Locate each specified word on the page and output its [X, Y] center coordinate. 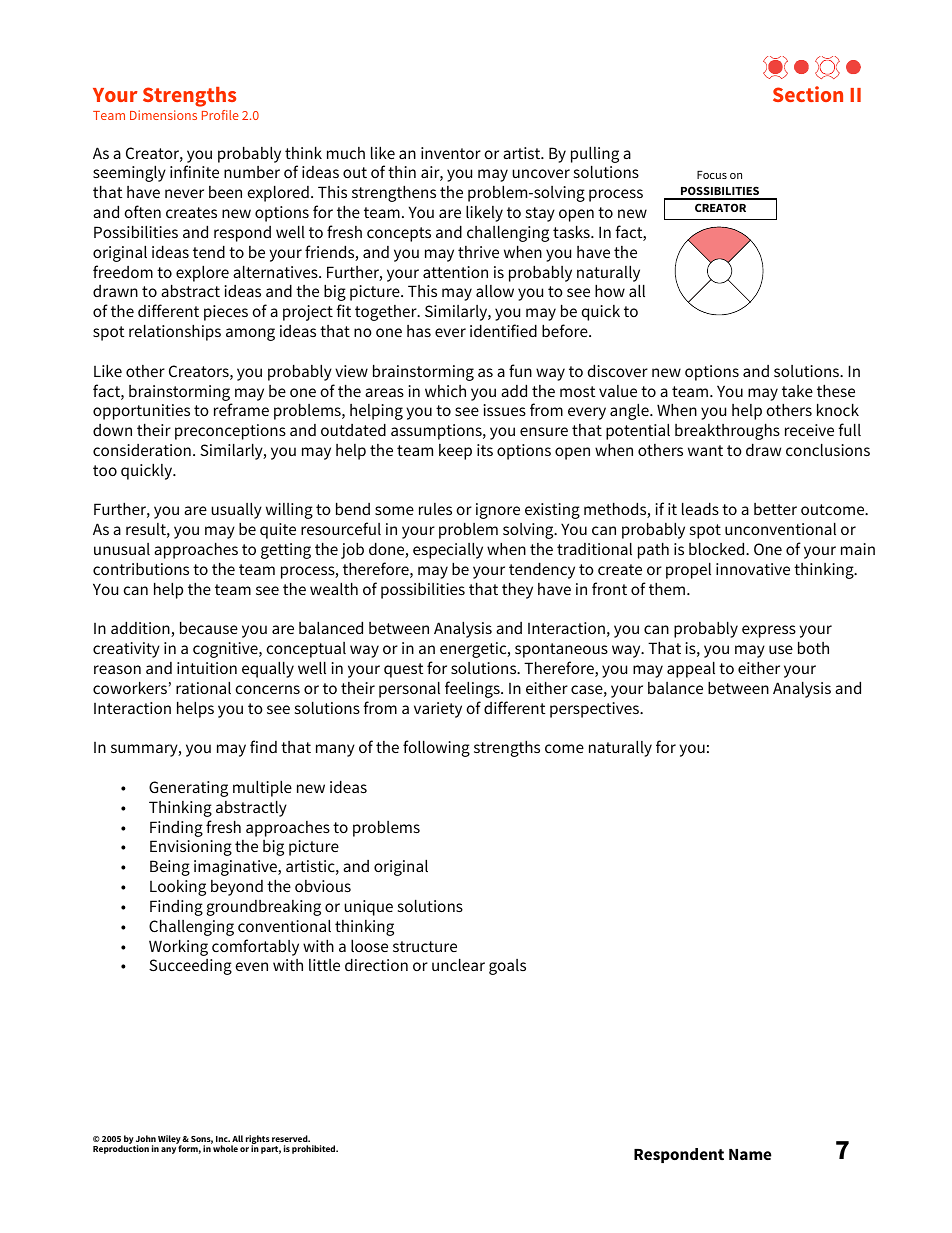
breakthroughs [727, 431]
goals [507, 967]
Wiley [170, 1140]
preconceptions [230, 432]
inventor [451, 153]
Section [808, 94]
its [485, 450]
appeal [691, 669]
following [436, 748]
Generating [188, 789]
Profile [220, 115]
